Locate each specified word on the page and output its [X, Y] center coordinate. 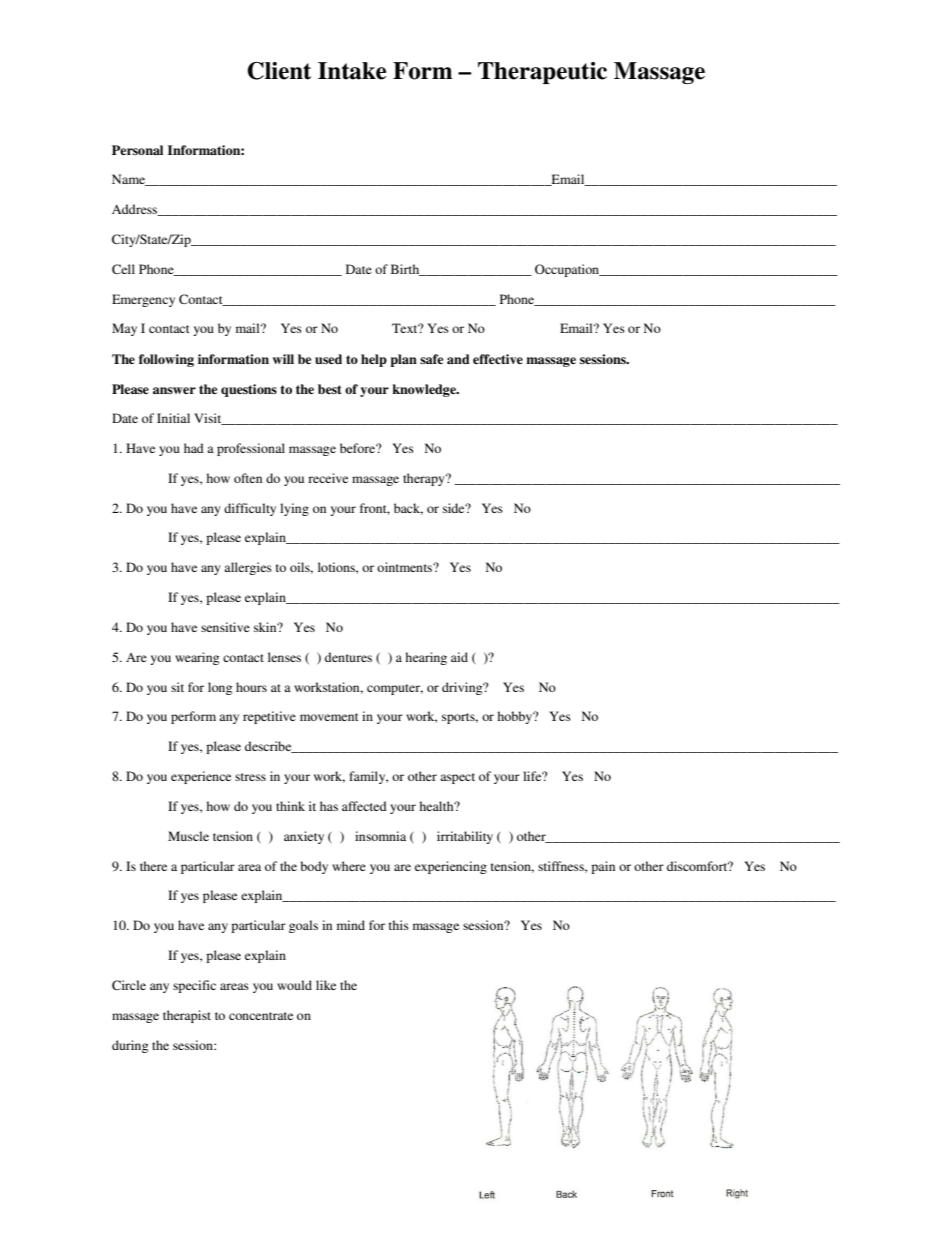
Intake [352, 71]
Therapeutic [542, 73]
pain [603, 867]
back [408, 509]
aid [459, 657]
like [326, 985]
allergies [248, 568]
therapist [187, 1016]
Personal [137, 150]
